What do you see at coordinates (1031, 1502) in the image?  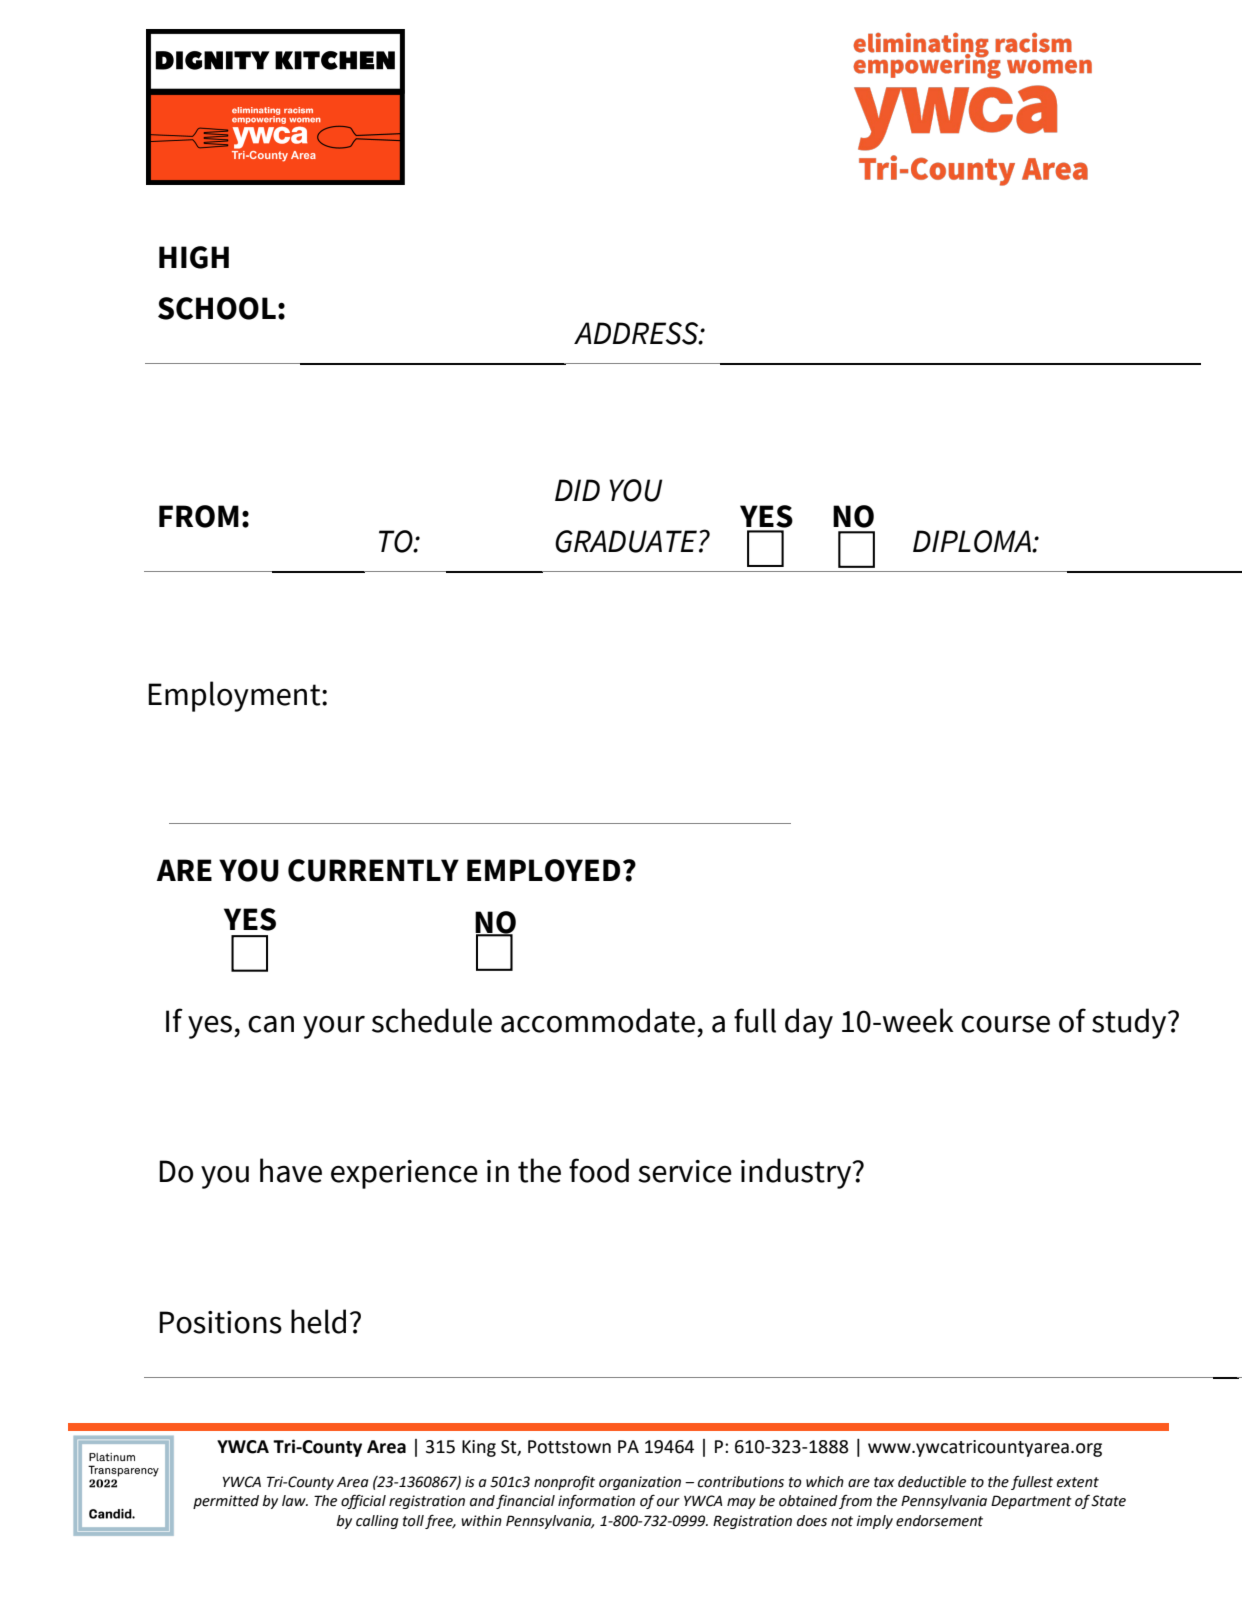 I see `Department` at bounding box center [1031, 1502].
